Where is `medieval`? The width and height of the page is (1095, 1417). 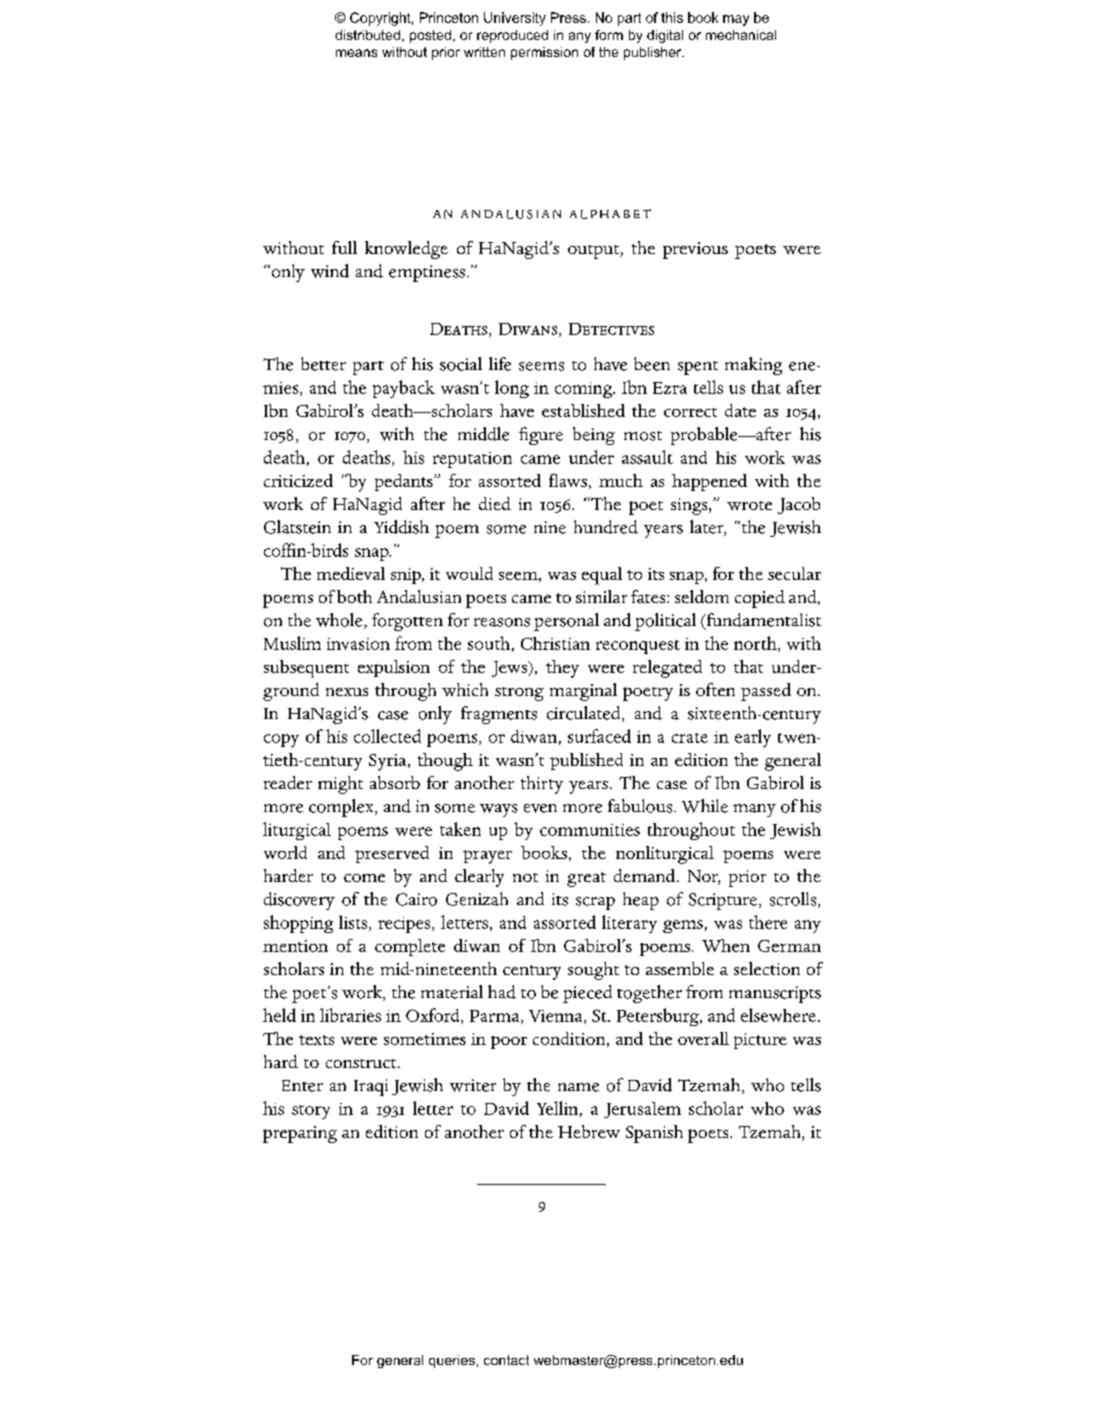
medieval is located at coordinates (351, 573).
